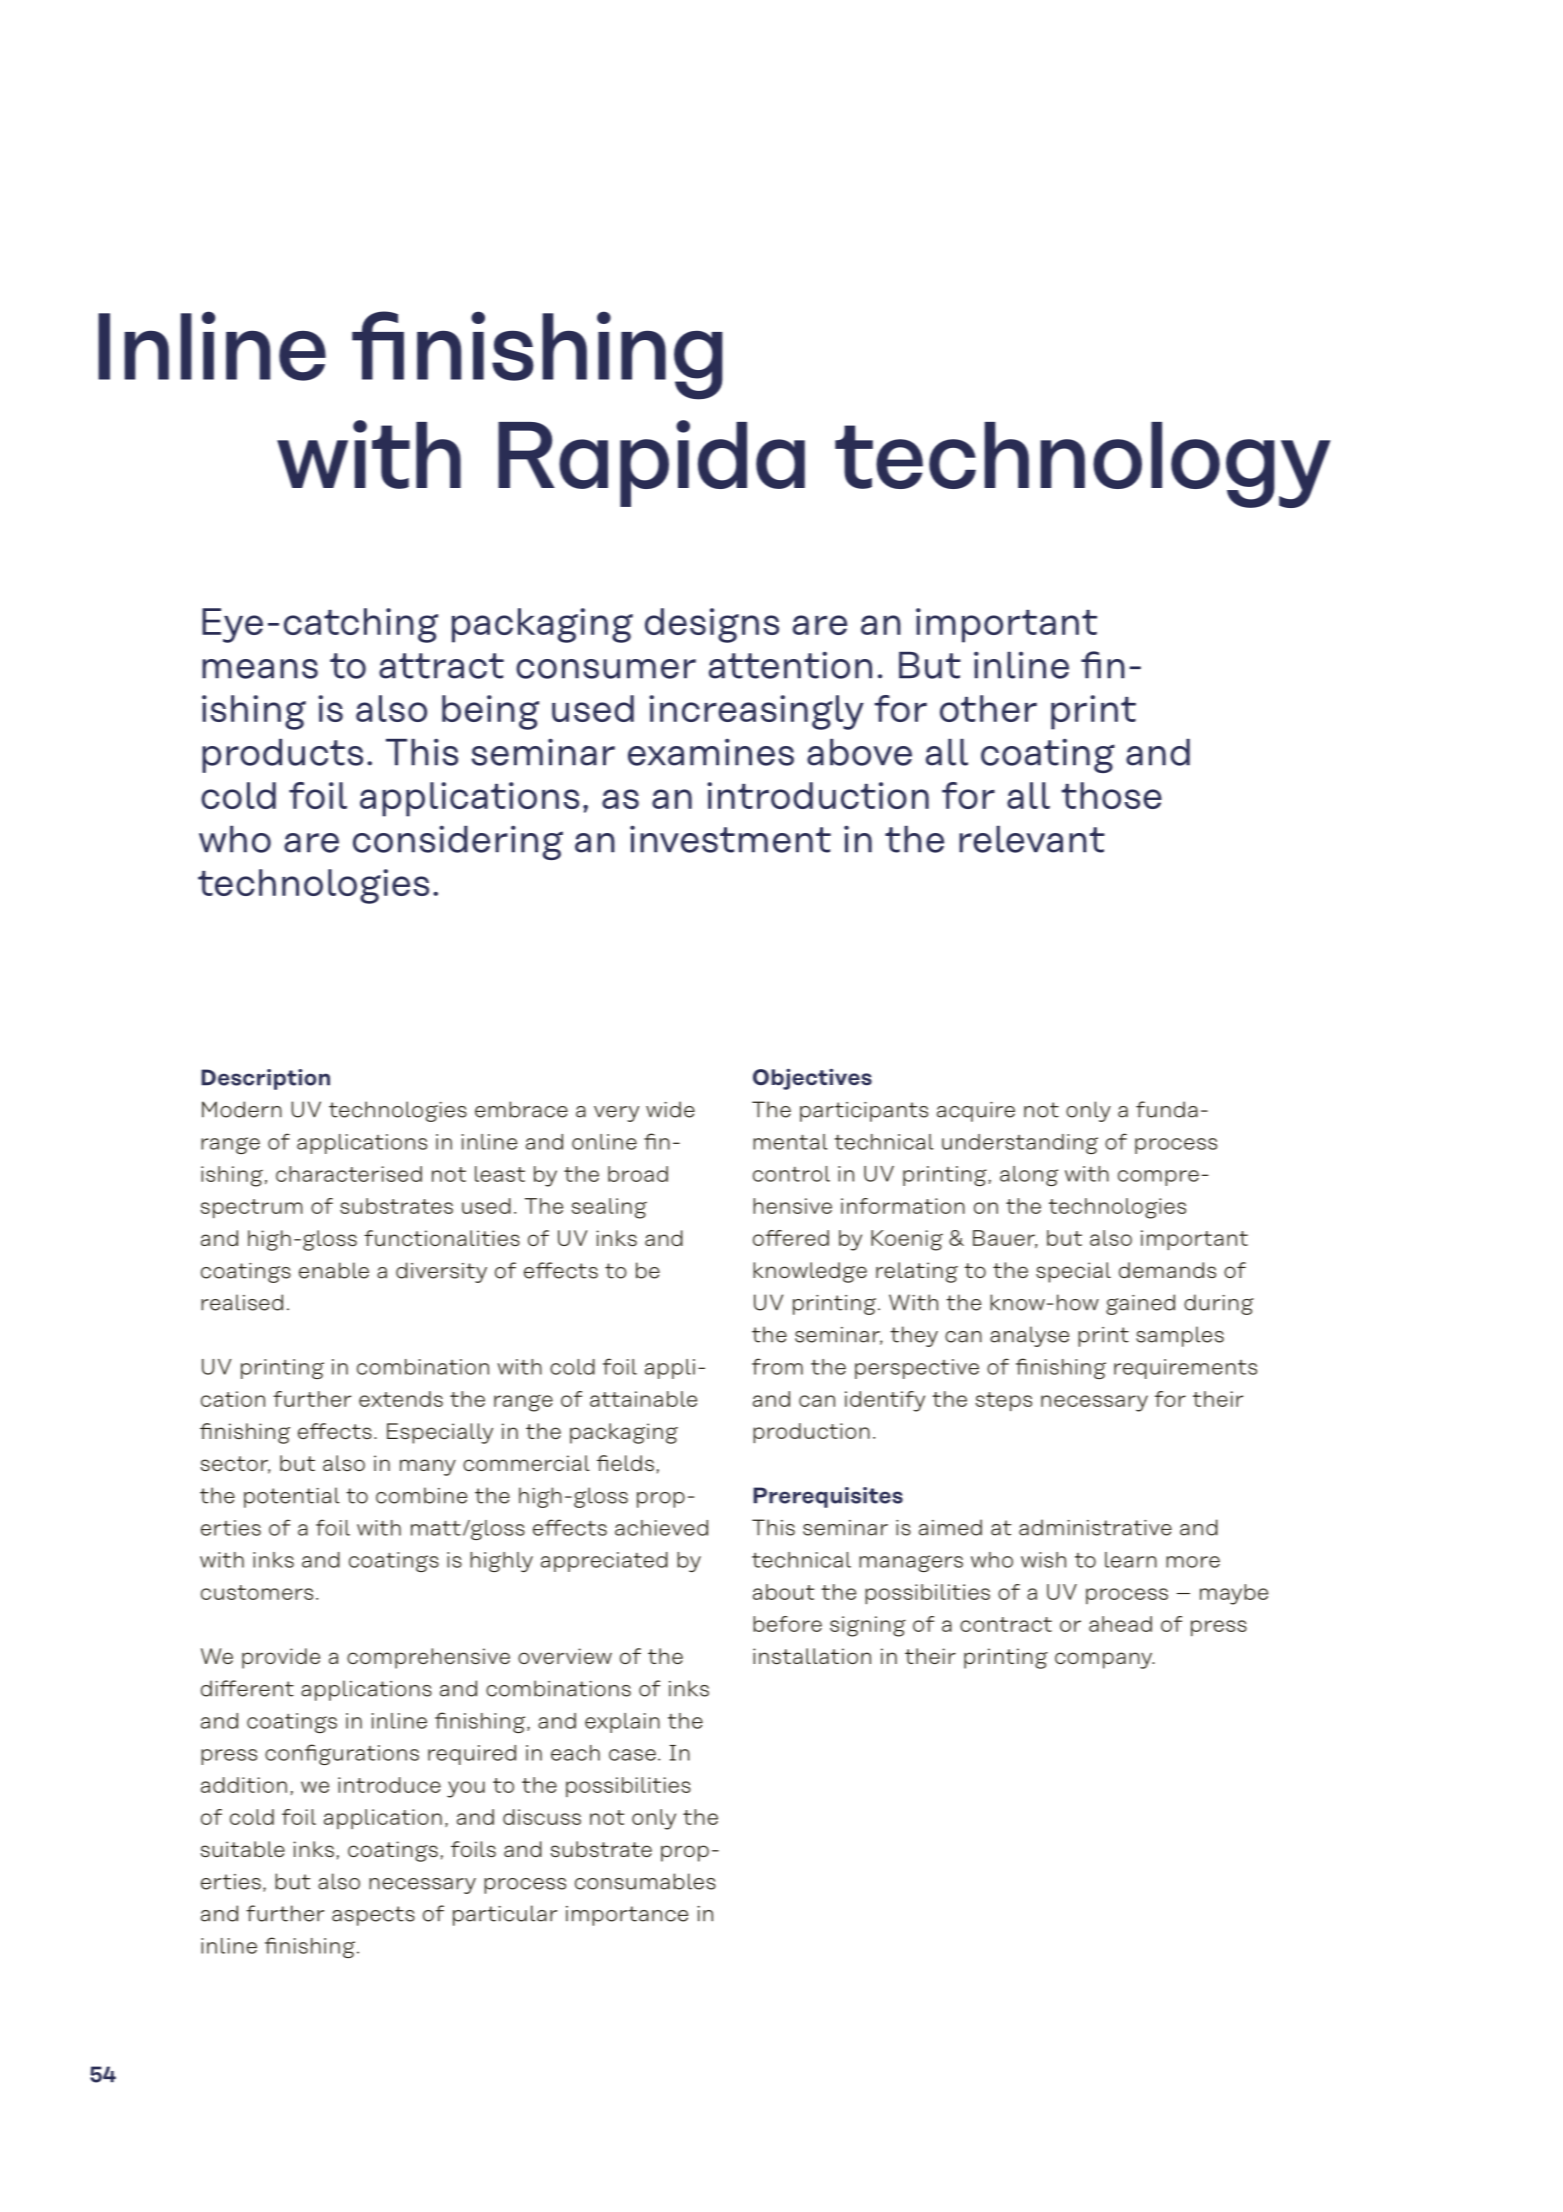  What do you see at coordinates (441, 666) in the document?
I see `attract` at bounding box center [441, 666].
